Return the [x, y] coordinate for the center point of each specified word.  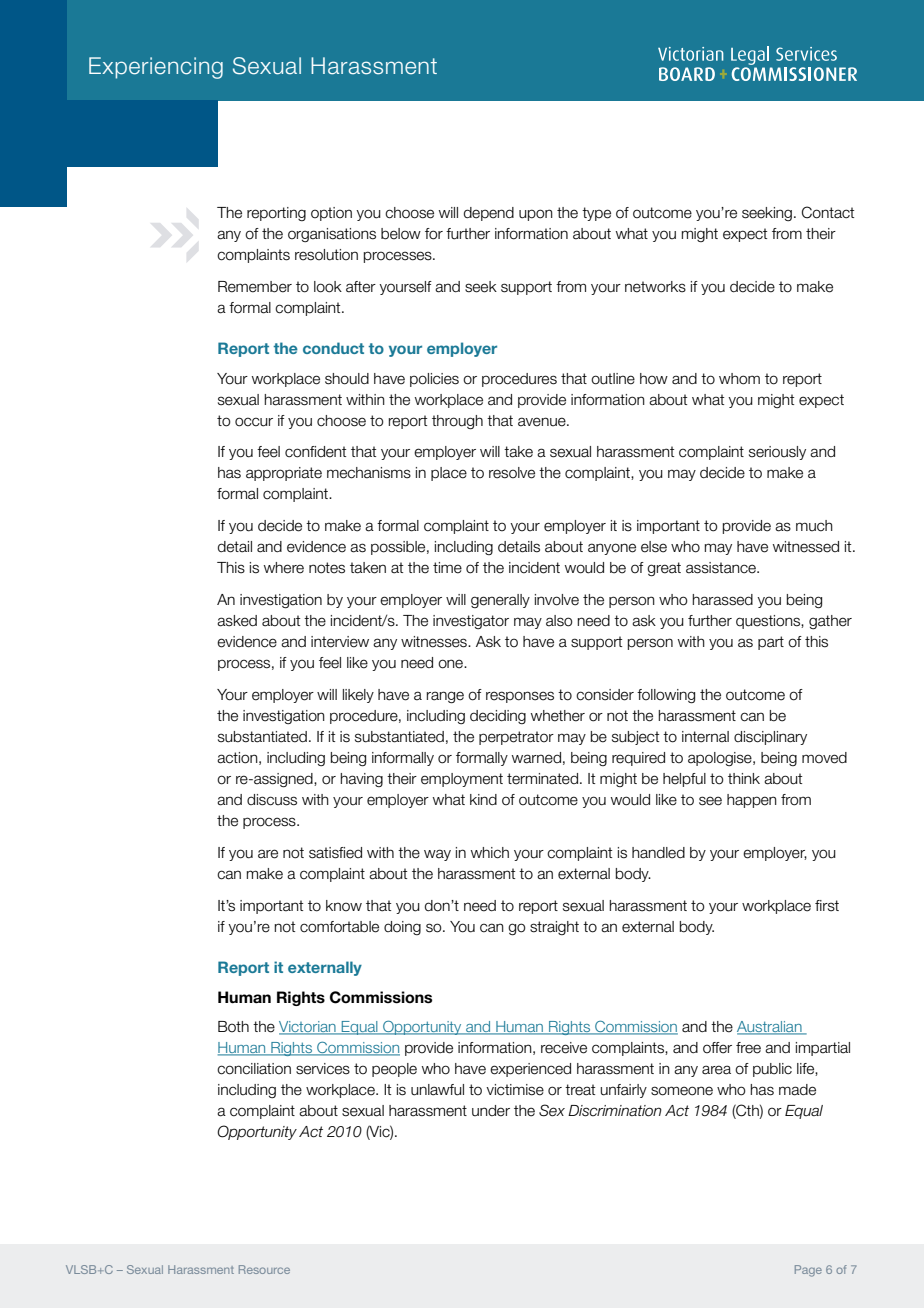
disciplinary [770, 738]
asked [237, 621]
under [491, 1111]
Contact [828, 212]
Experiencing [156, 68]
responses [520, 697]
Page [808, 1271]
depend [489, 214]
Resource [264, 1269]
